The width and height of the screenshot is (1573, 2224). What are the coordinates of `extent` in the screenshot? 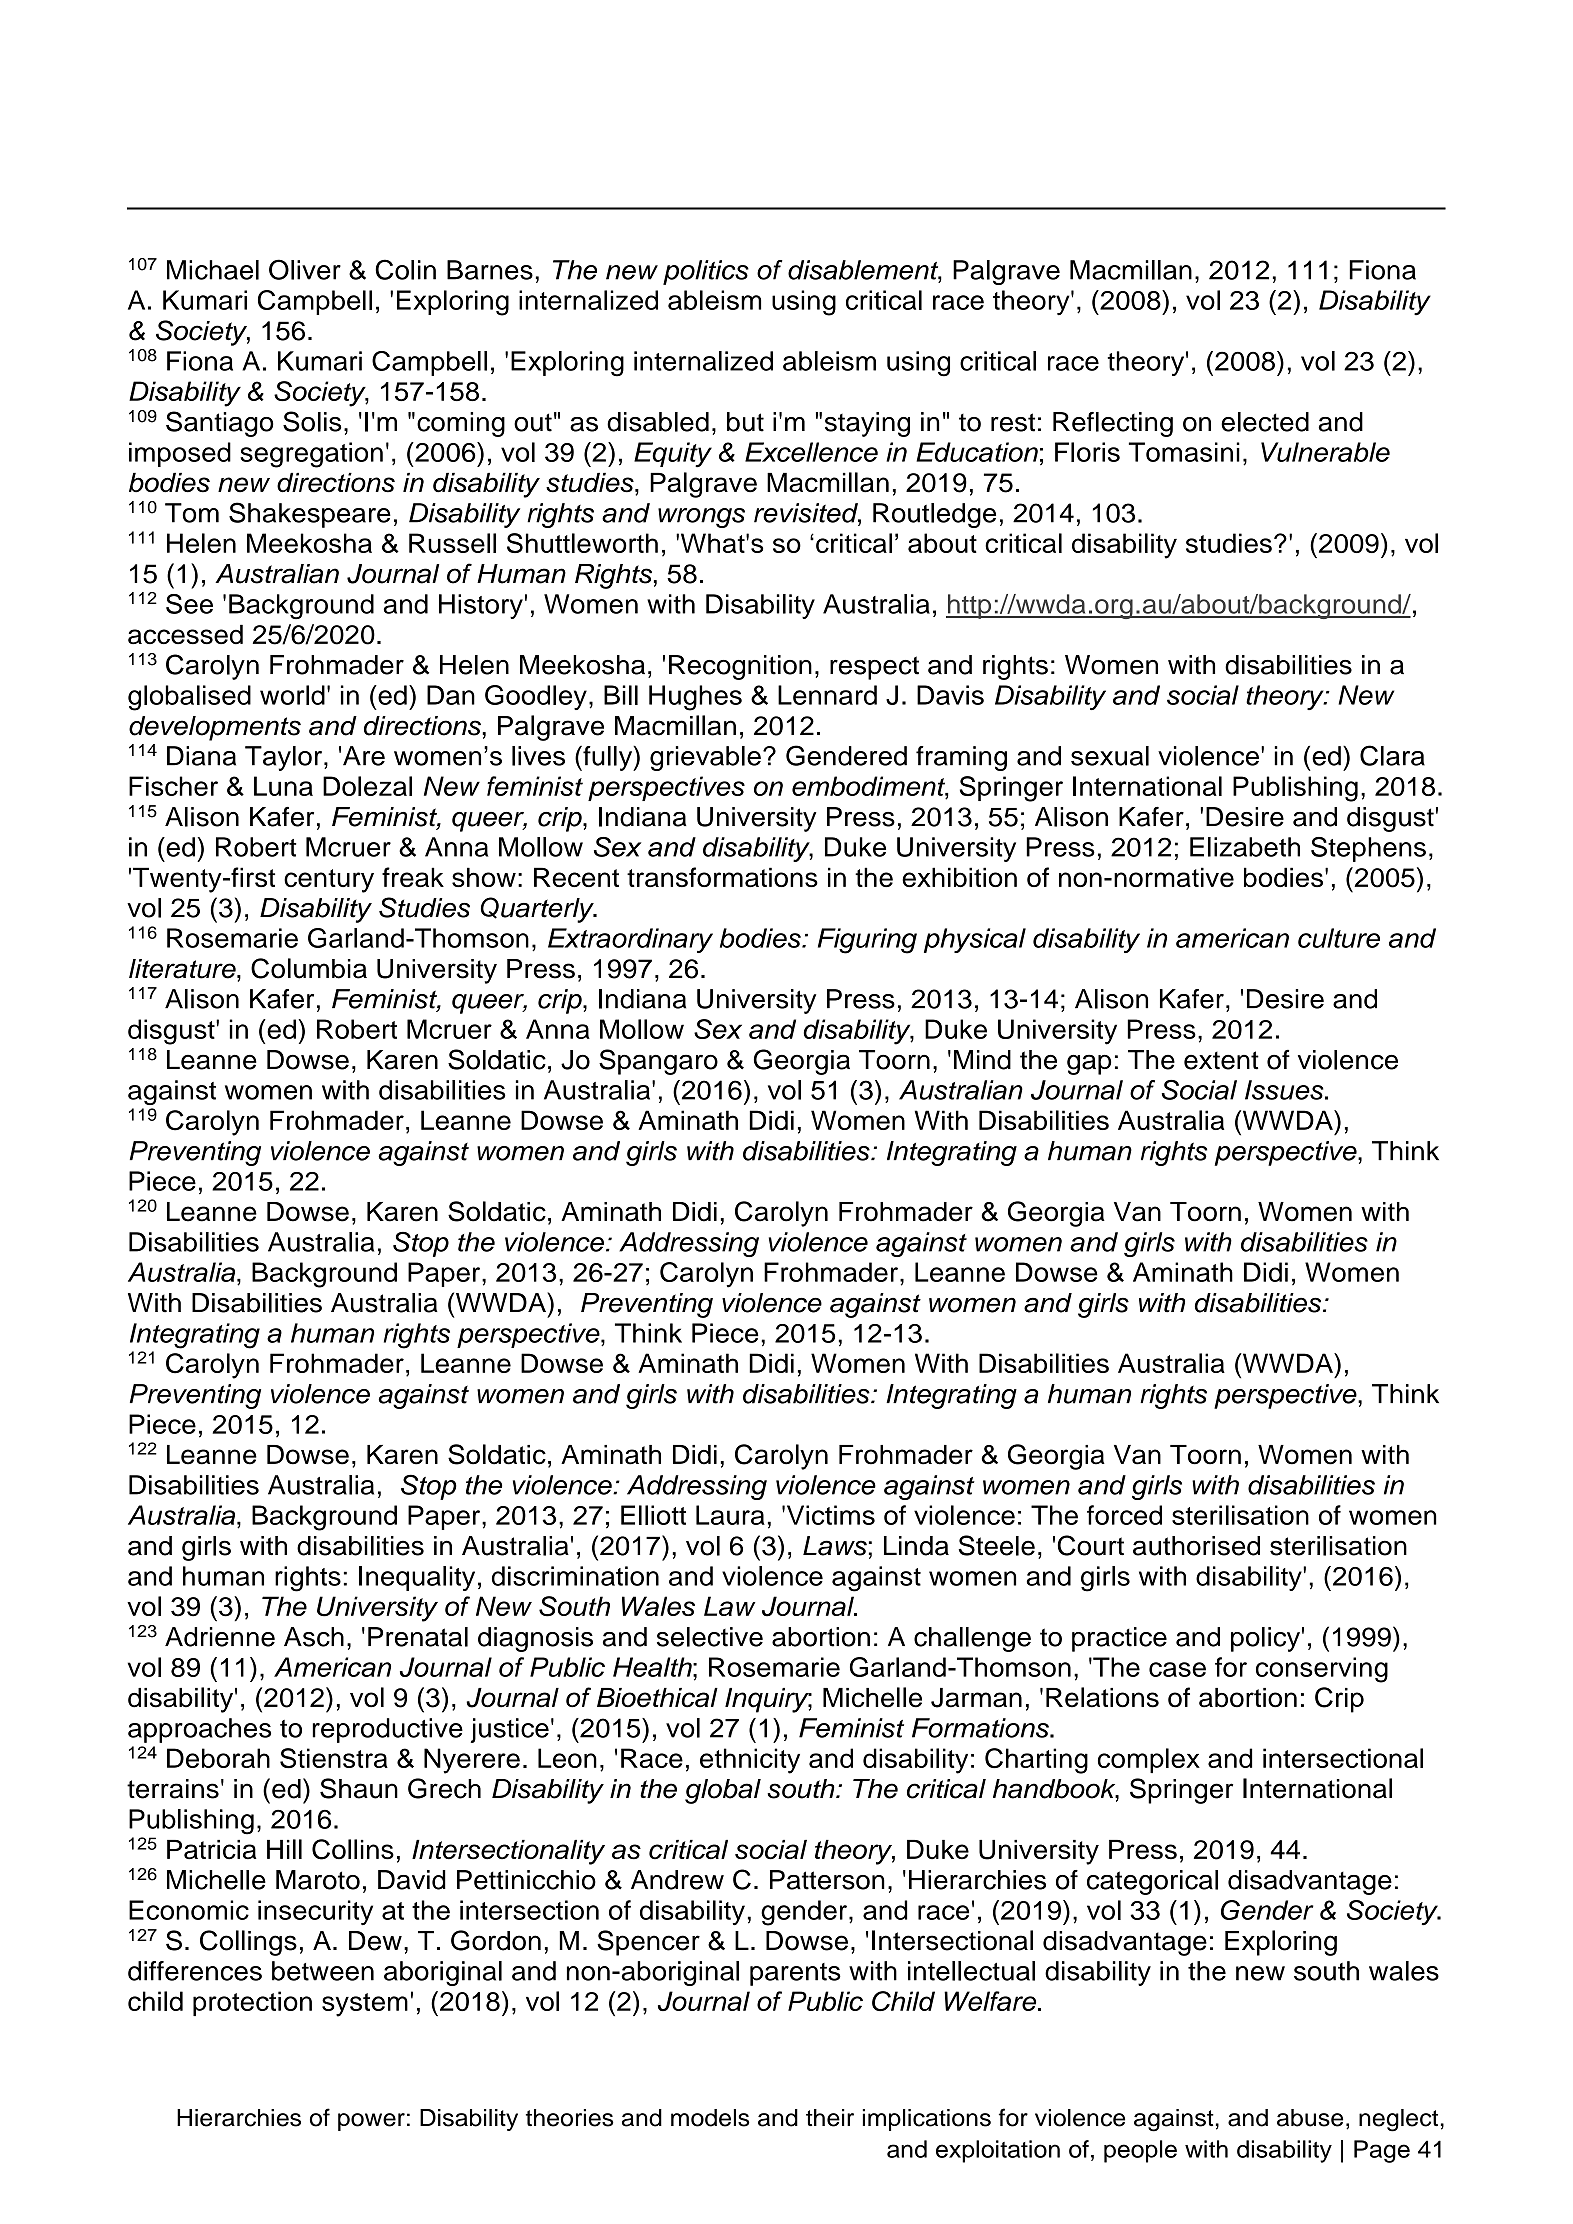 It's located at (1221, 1060).
